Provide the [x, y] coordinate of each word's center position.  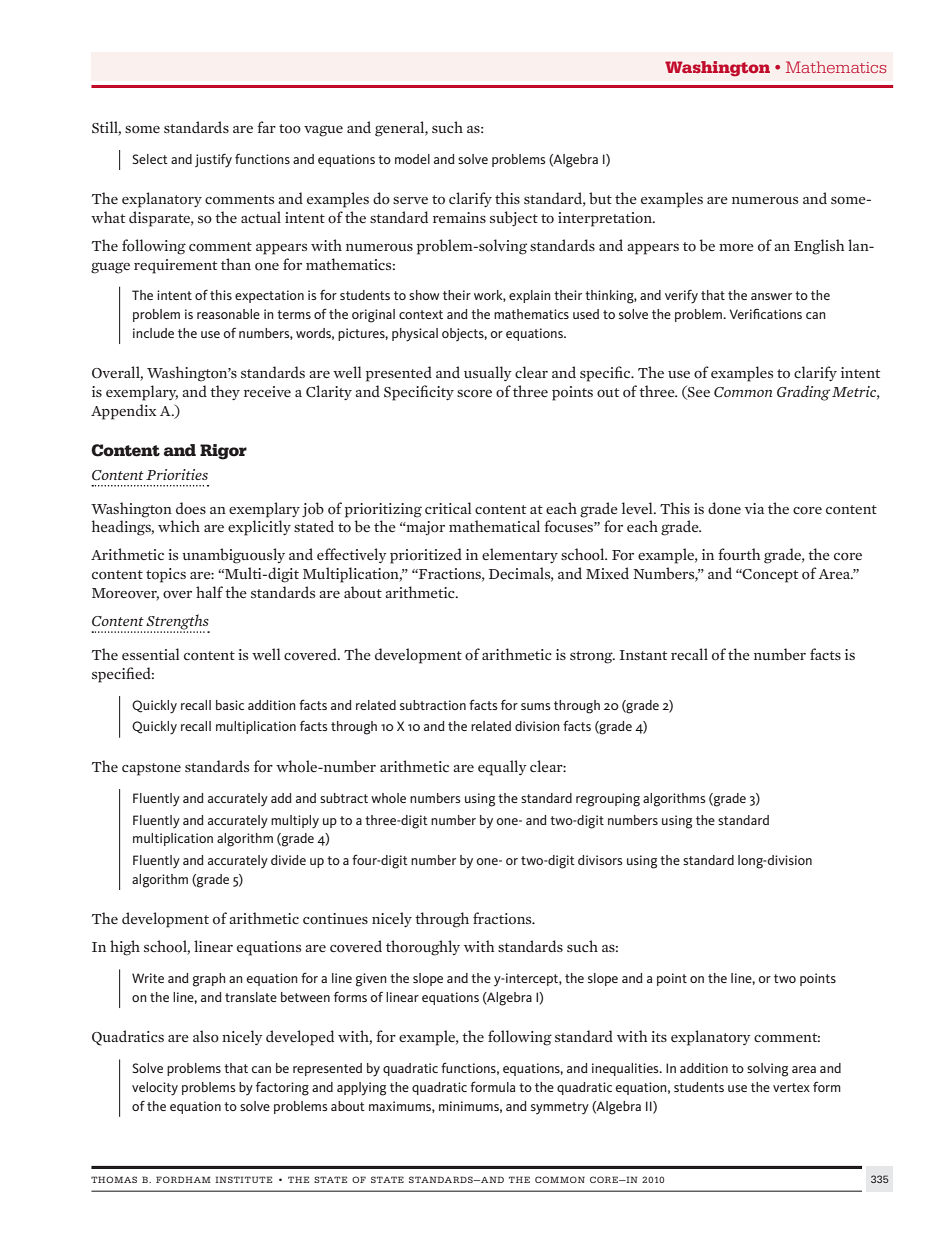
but [600, 198]
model [412, 159]
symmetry [560, 1108]
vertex [791, 1087]
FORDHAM [183, 1179]
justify [213, 160]
